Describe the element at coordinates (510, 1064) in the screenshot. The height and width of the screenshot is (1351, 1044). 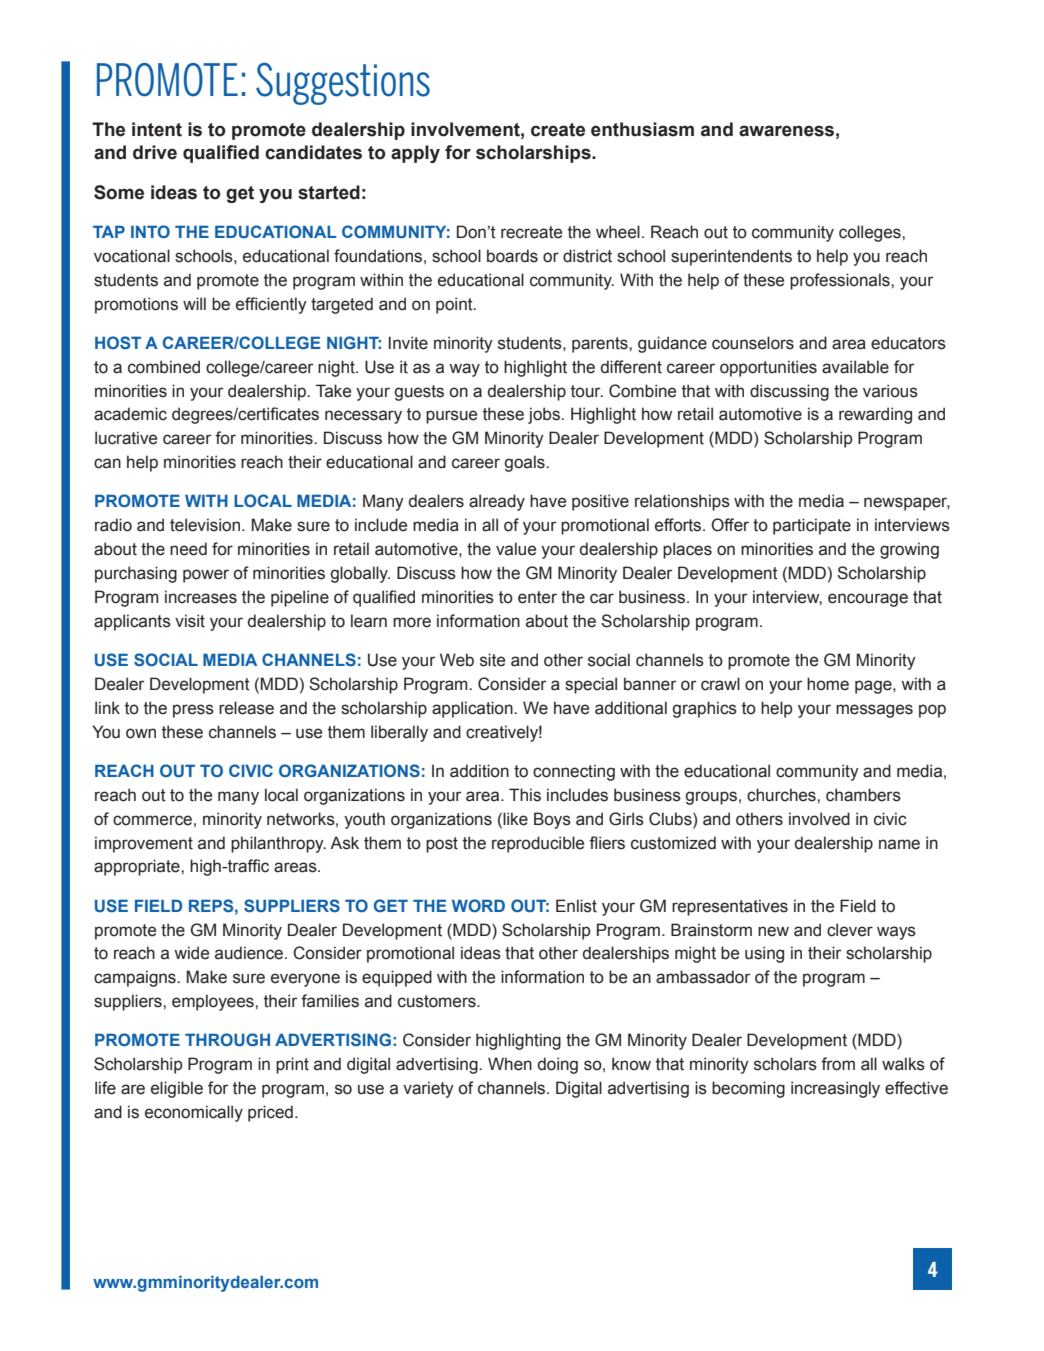
I see `When` at that location.
